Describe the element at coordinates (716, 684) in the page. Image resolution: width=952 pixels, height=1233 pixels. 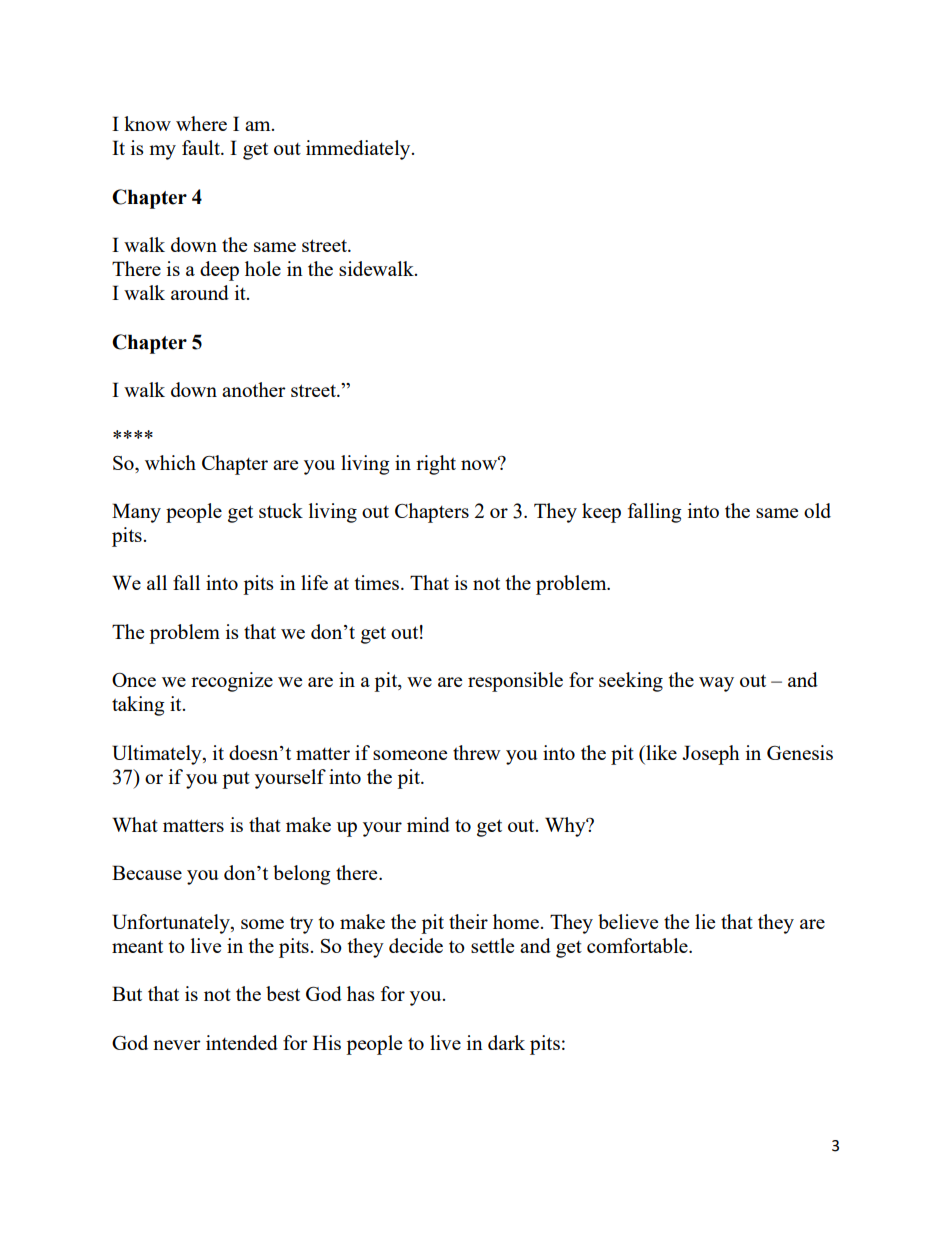
I see `way` at that location.
